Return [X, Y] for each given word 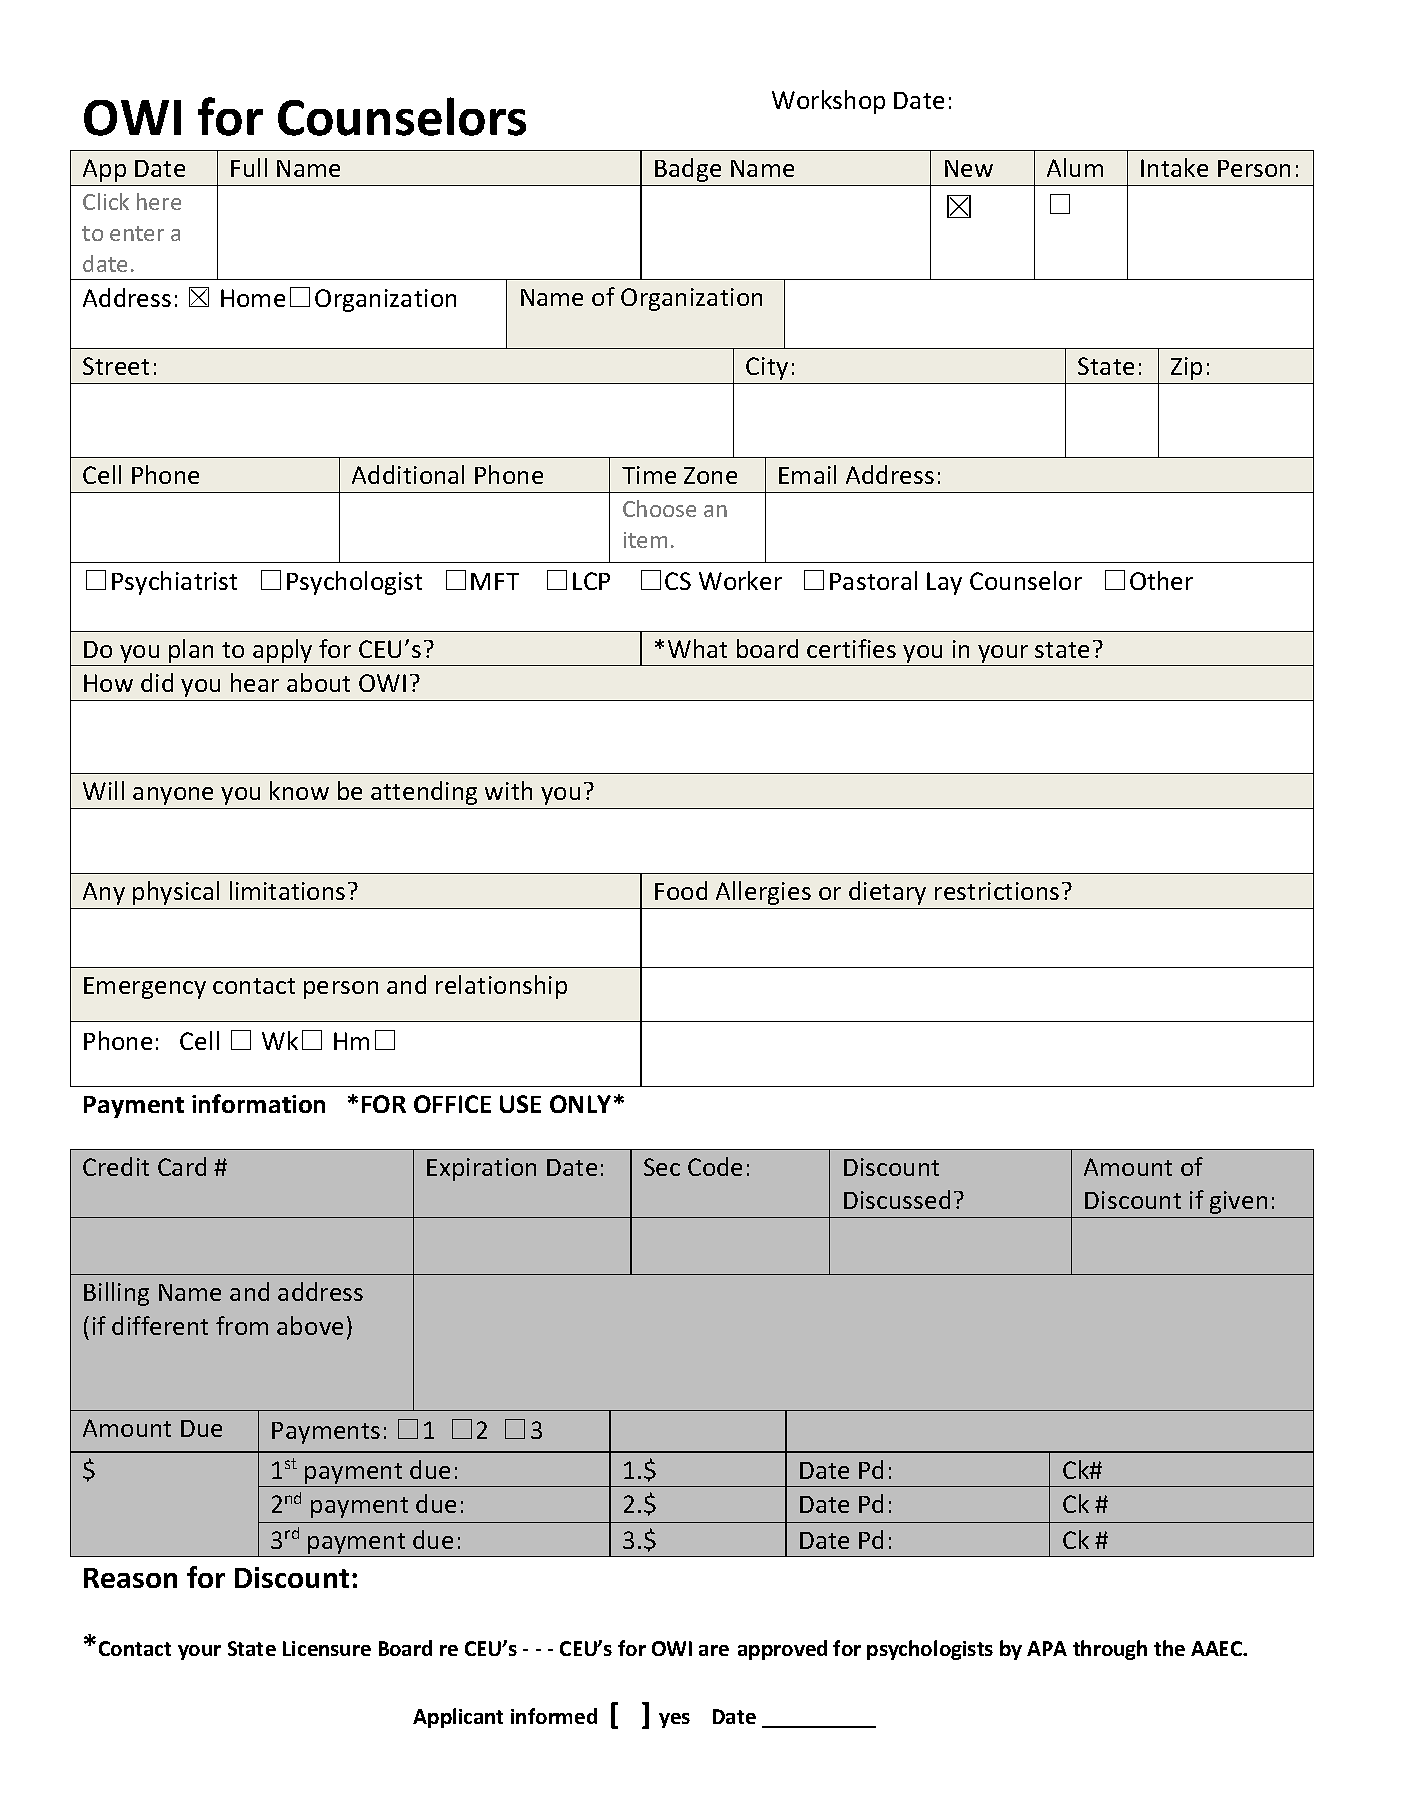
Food [681, 890]
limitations [287, 890]
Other [1161, 580]
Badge [688, 170]
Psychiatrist [174, 583]
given [1238, 1202]
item [645, 540]
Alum [1075, 167]
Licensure [327, 1648]
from [242, 1325]
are [714, 1650]
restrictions [997, 891]
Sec [662, 1167]
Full [249, 167]
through [1110, 1650]
